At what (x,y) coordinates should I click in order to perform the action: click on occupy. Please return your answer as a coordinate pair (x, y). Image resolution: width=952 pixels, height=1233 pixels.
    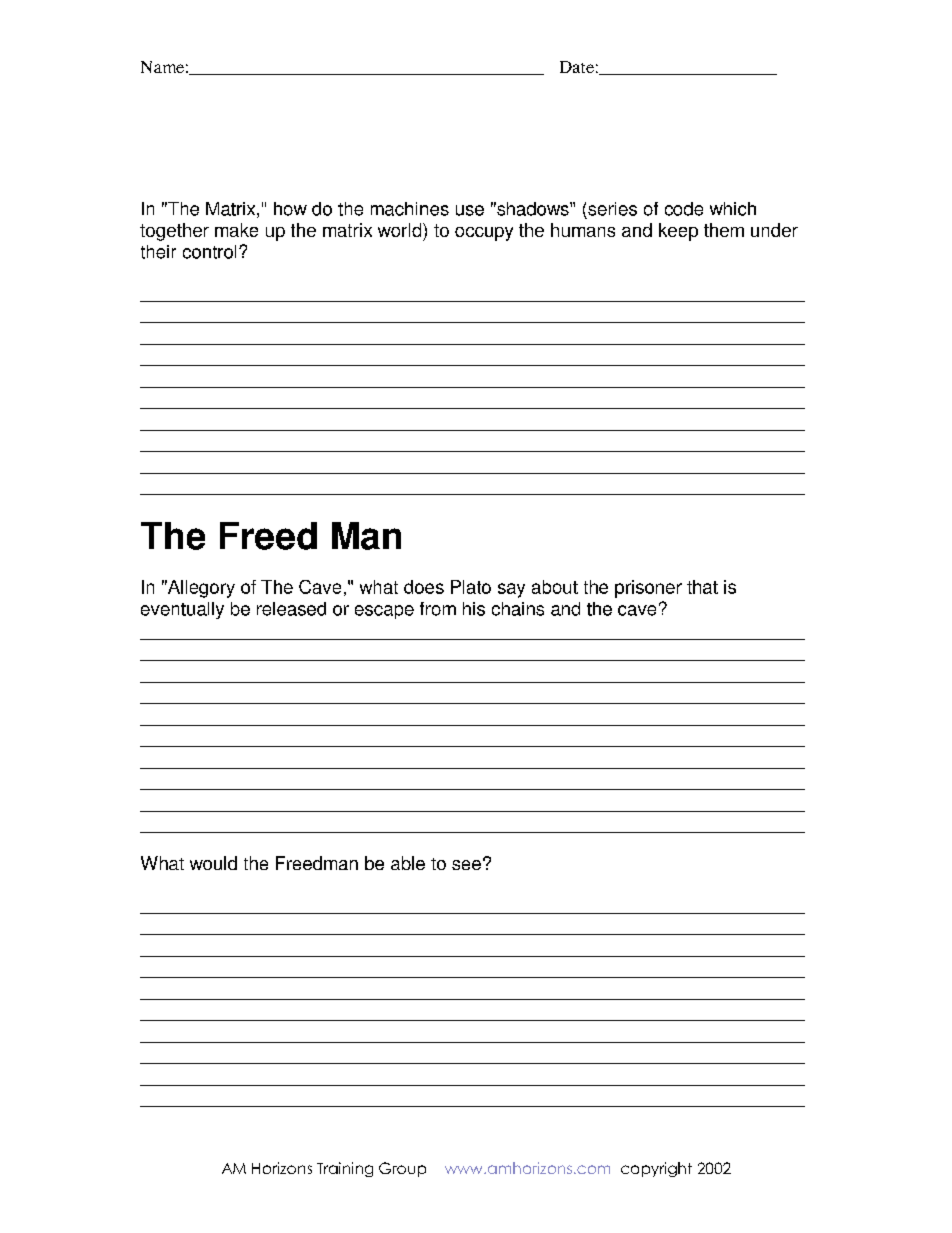
    Looking at the image, I should click on (484, 234).
